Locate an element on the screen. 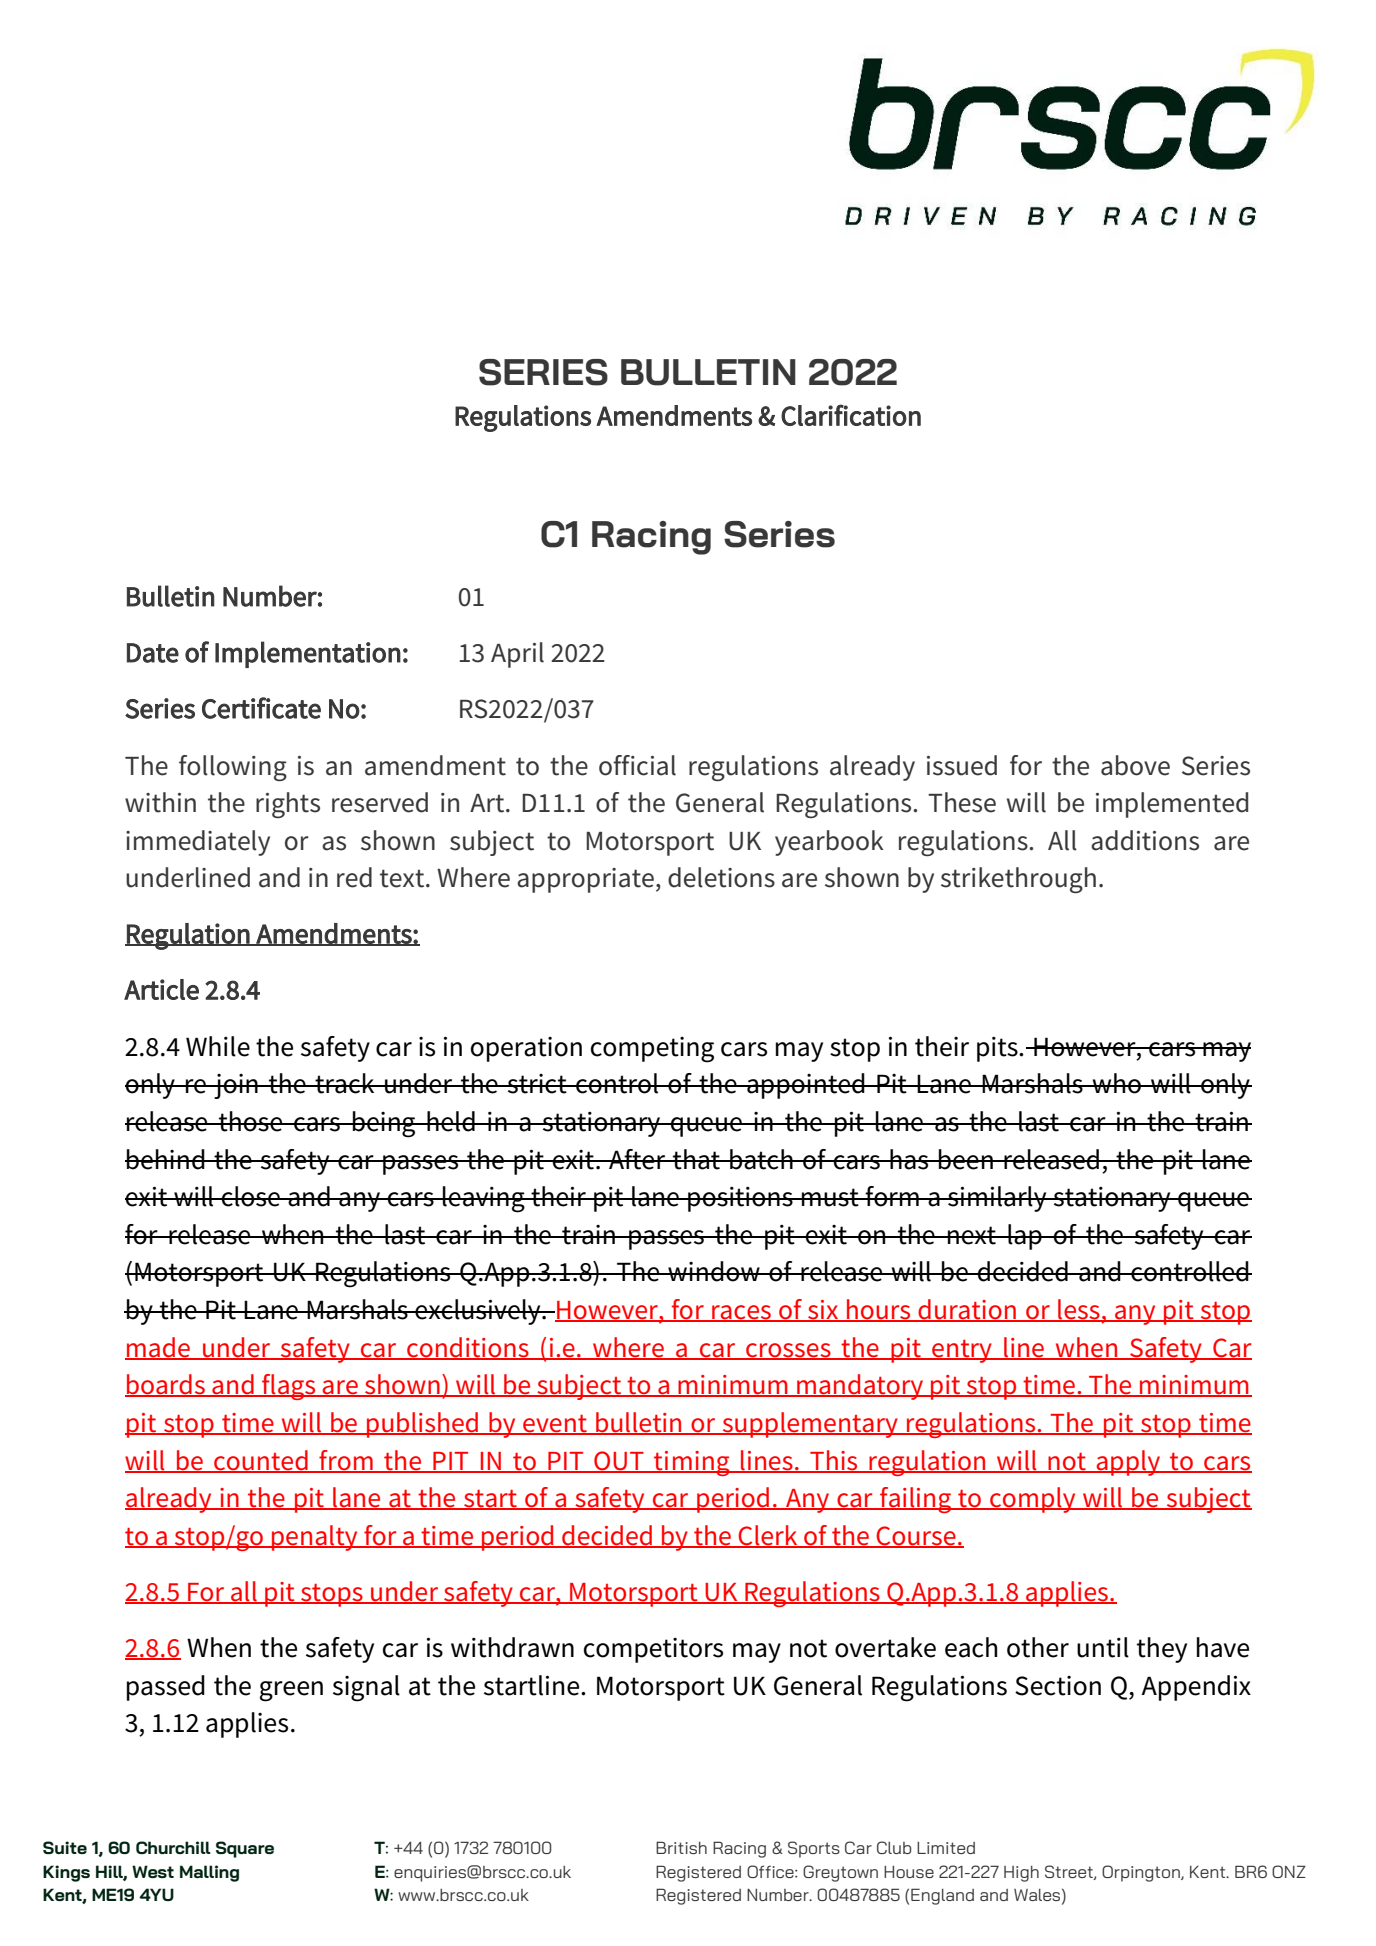 The height and width of the screenshot is (1946, 1376). above is located at coordinates (1135, 765).
